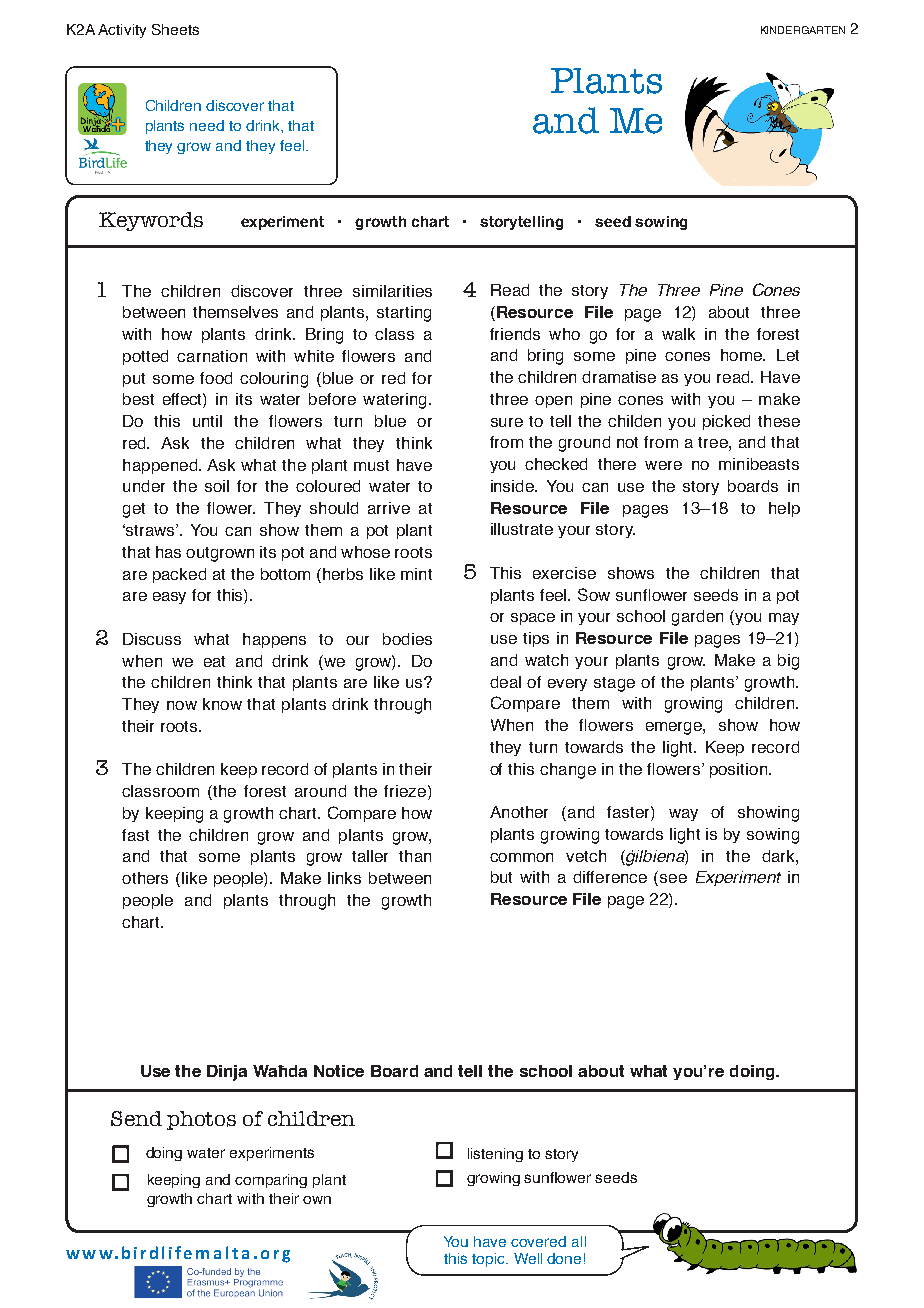 The image size is (924, 1308). I want to click on others, so click(145, 878).
